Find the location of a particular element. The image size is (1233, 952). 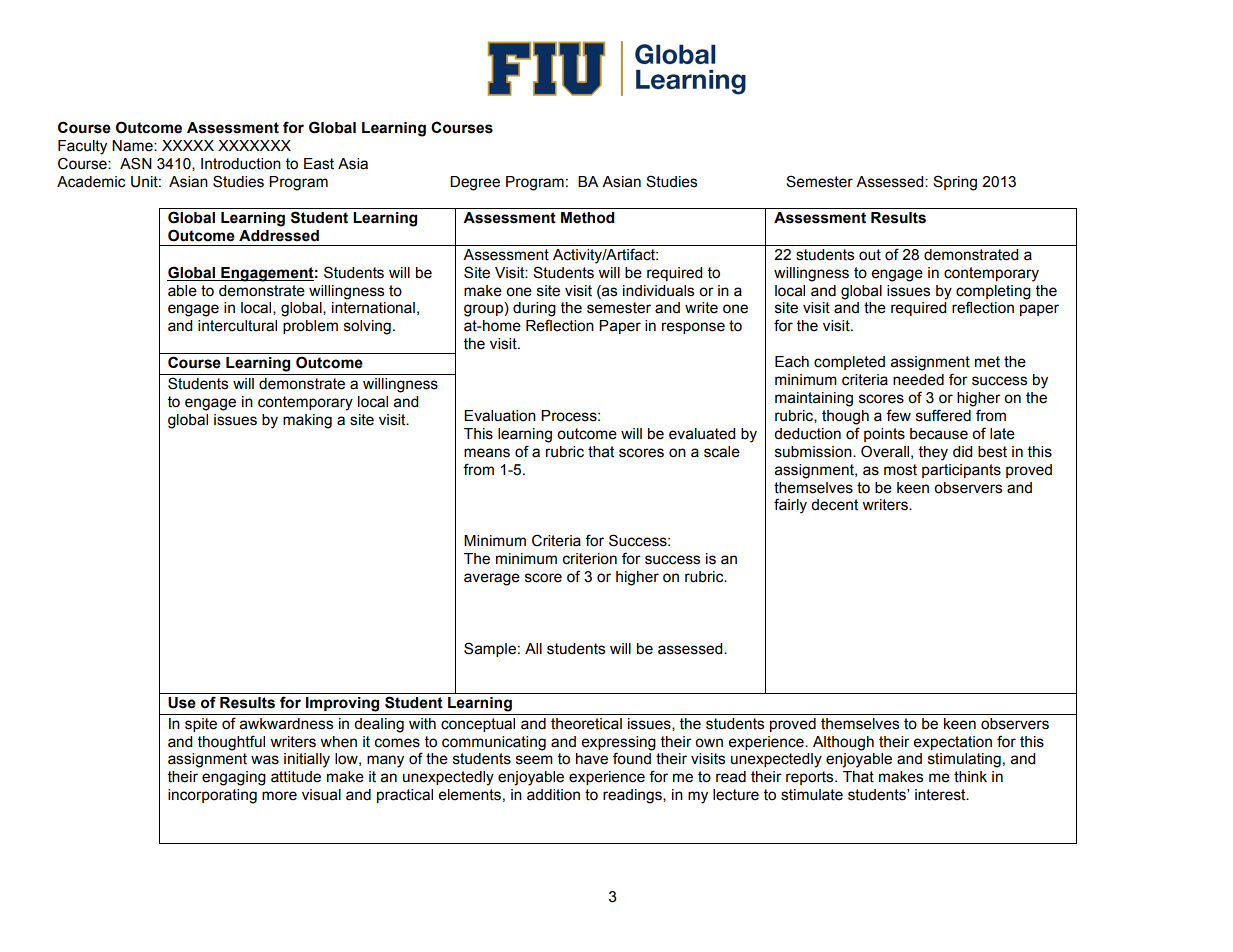

means is located at coordinates (487, 453).
